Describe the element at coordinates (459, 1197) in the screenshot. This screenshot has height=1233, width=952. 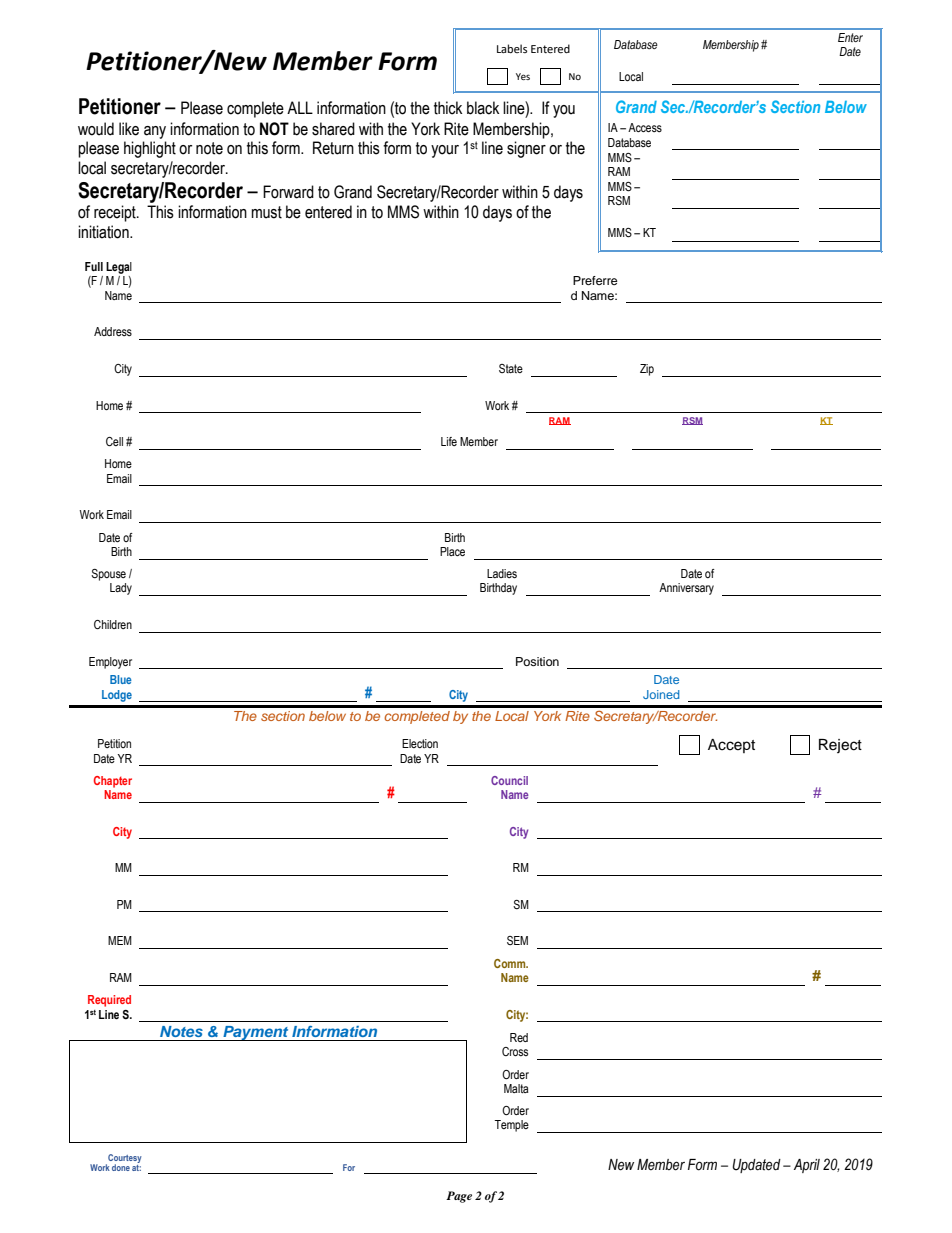
I see `Page` at that location.
